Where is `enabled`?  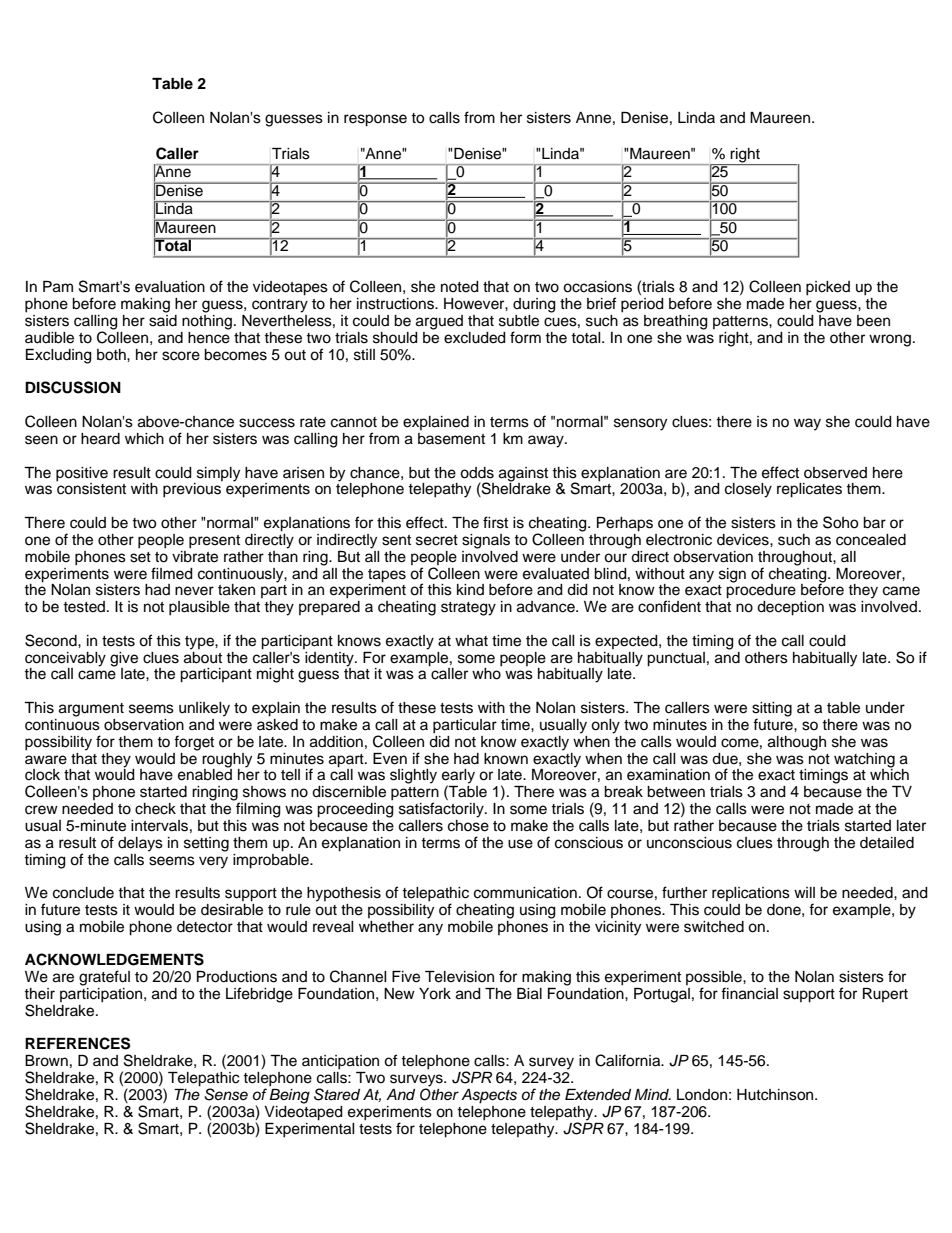 enabled is located at coordinates (205, 774).
